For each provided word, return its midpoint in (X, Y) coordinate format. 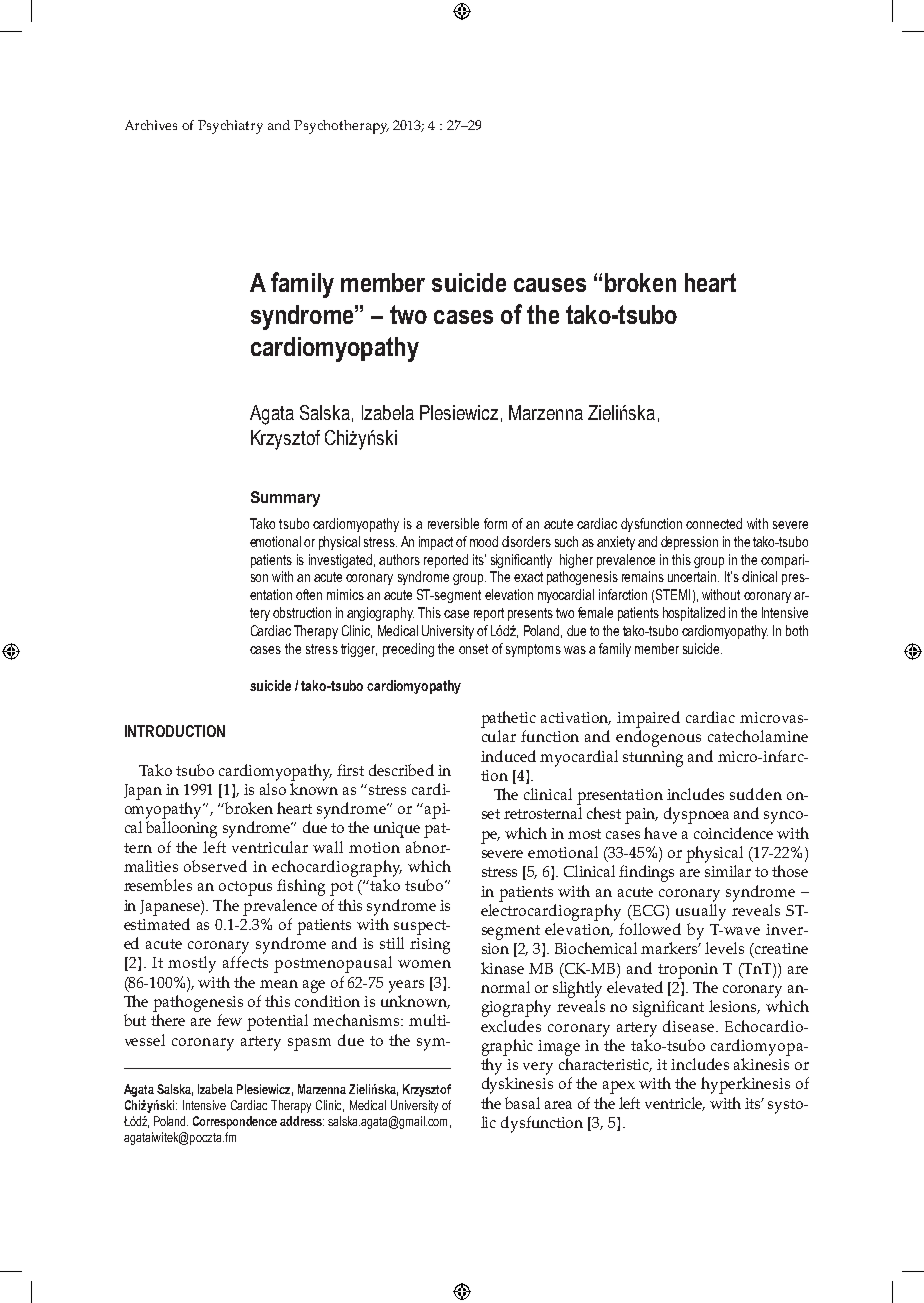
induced (508, 756)
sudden (756, 794)
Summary (285, 499)
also (273, 789)
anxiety (616, 543)
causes (550, 285)
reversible (453, 523)
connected (714, 523)
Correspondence (235, 1122)
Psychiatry (230, 127)
